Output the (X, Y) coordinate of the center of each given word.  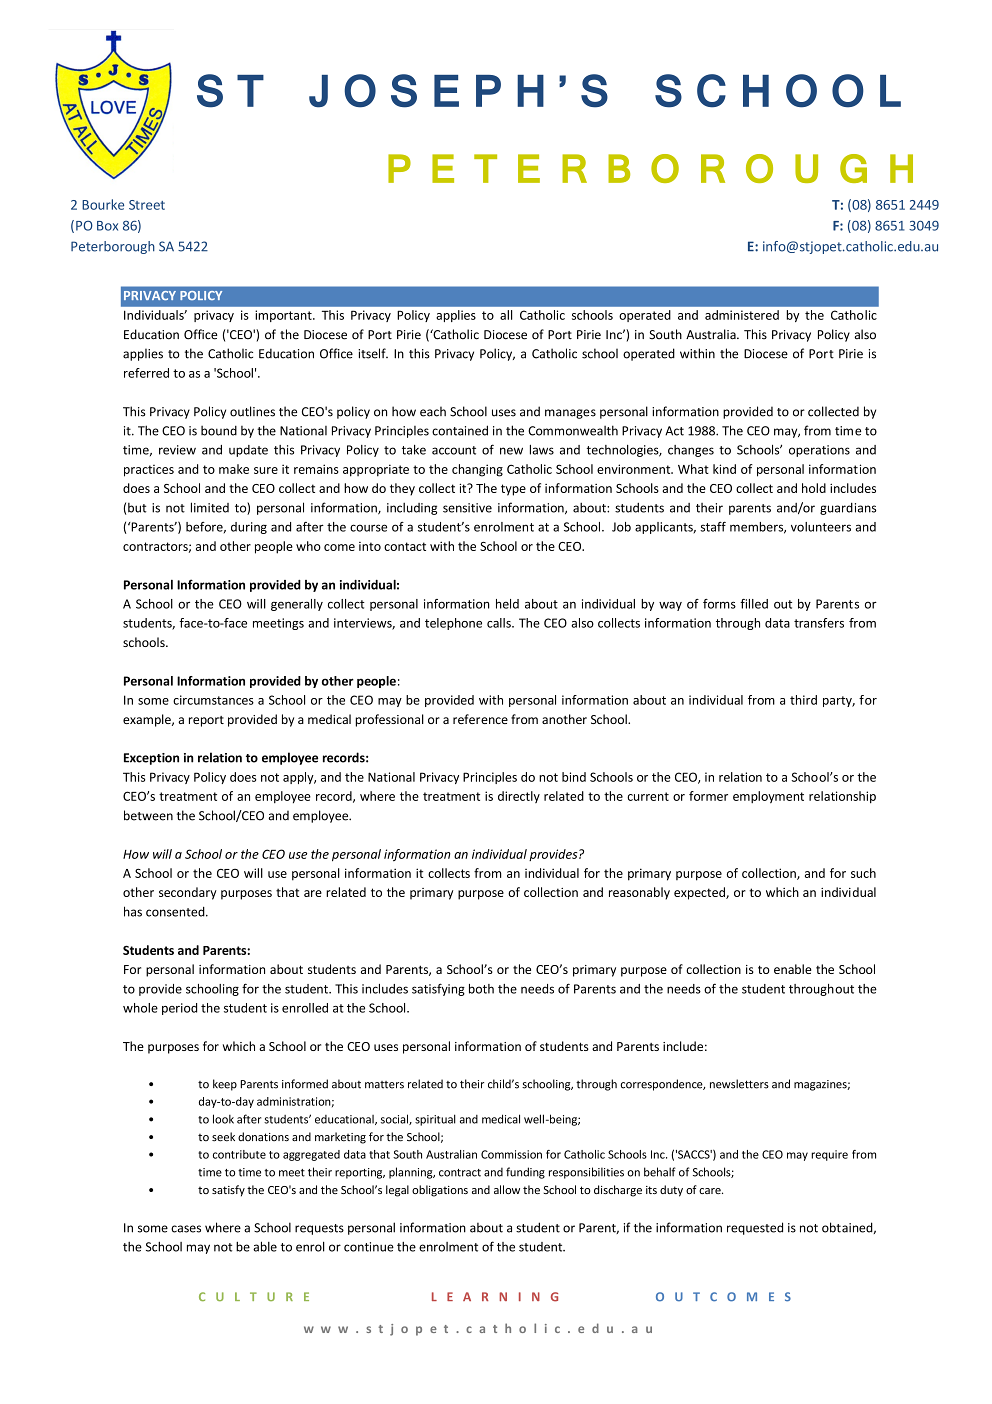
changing (477, 470)
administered (742, 315)
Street (147, 205)
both (481, 989)
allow (507, 1189)
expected (700, 893)
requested (755, 1228)
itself (373, 353)
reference (480, 719)
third (803, 700)
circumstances (213, 700)
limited (210, 507)
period (179, 1009)
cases (186, 1229)
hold (814, 488)
